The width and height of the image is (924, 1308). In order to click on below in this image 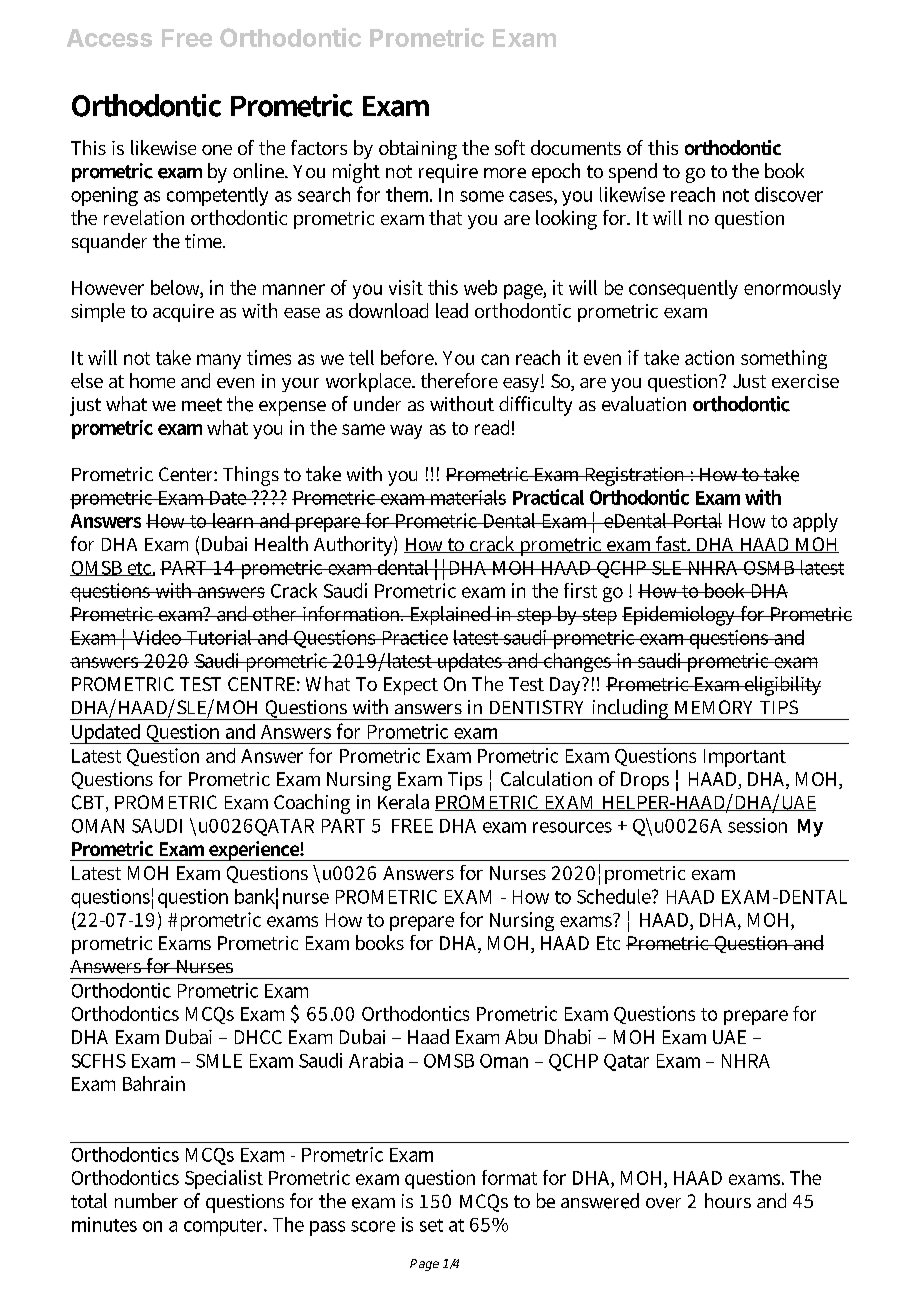, I will do `click(177, 289)`.
